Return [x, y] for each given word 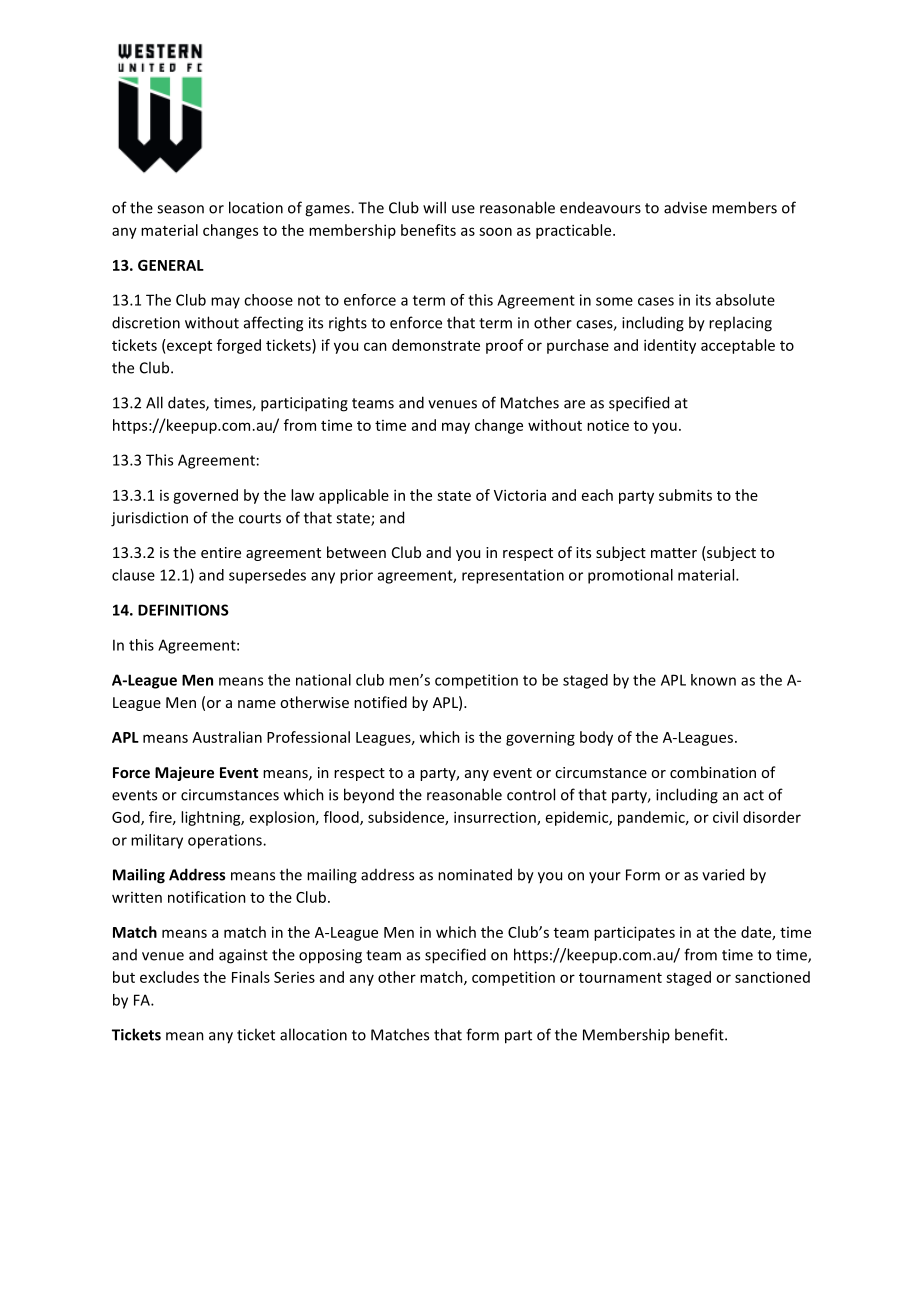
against [243, 956]
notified [380, 702]
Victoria [520, 495]
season [180, 209]
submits [685, 495]
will [434, 207]
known [713, 680]
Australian [227, 737]
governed [205, 496]
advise [685, 207]
